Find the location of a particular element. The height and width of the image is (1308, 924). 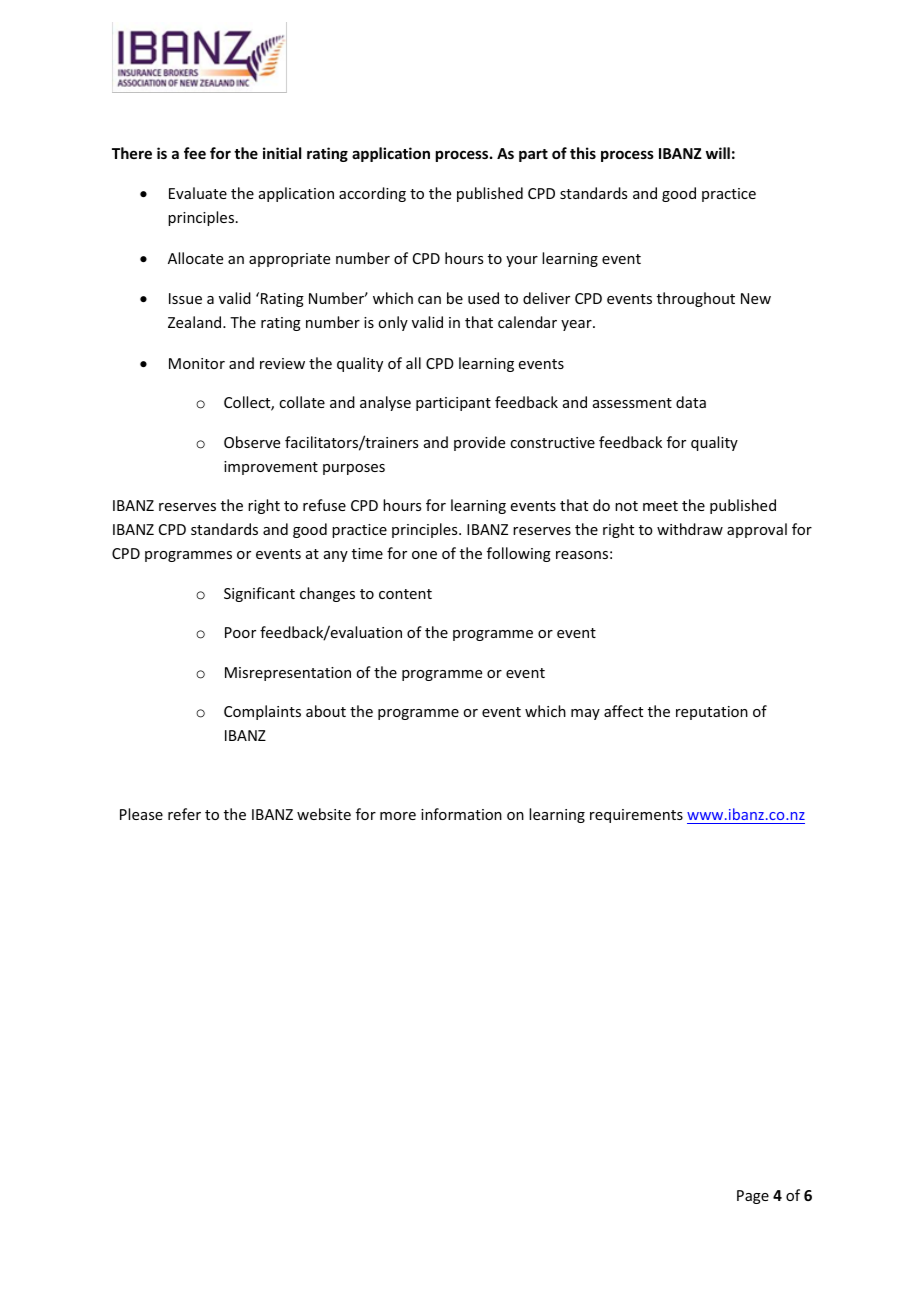

Page is located at coordinates (753, 1197).
